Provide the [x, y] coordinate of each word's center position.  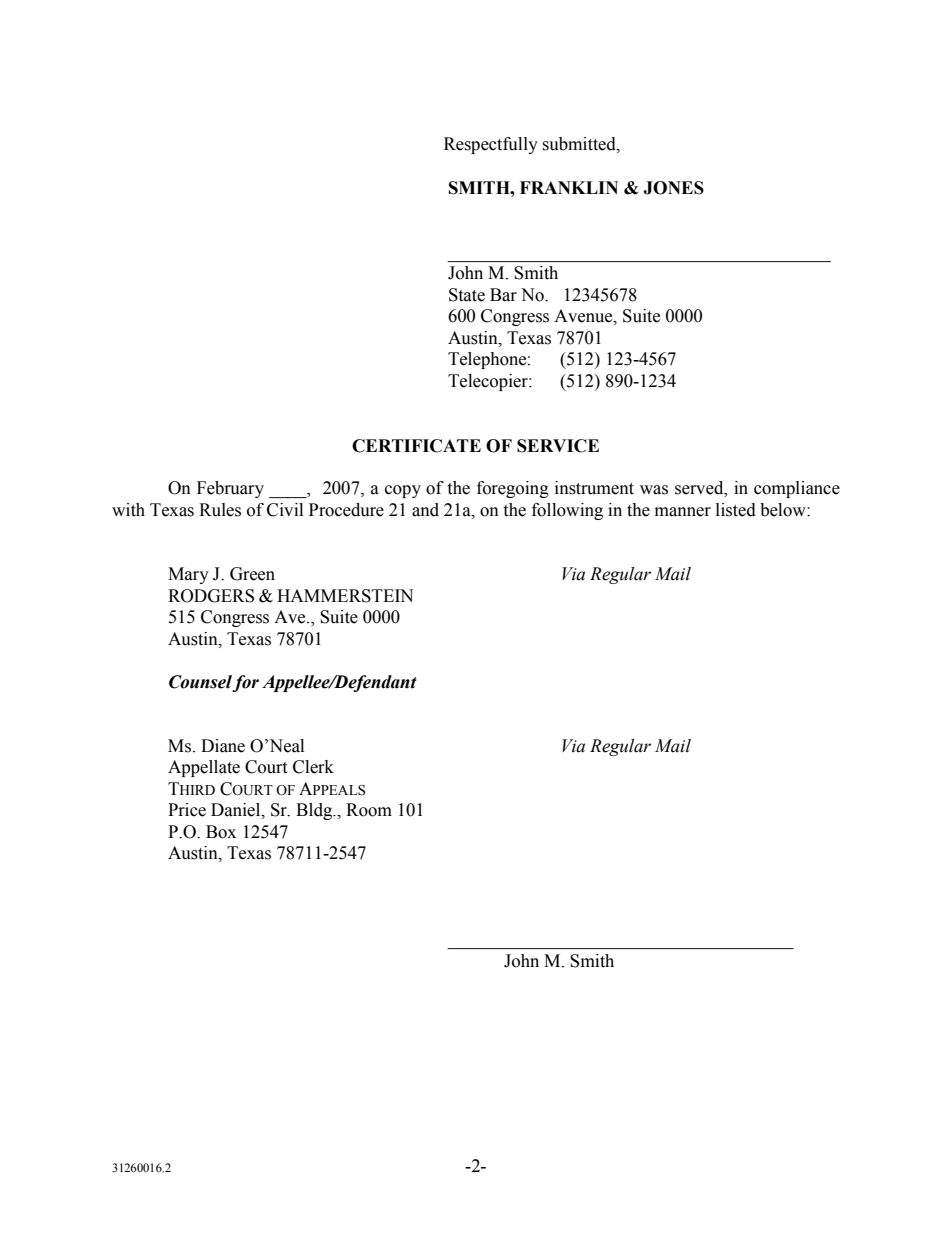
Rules [220, 510]
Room [369, 810]
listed [736, 510]
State [467, 295]
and [425, 510]
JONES [673, 188]
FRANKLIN [569, 187]
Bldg [315, 811]
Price [187, 810]
